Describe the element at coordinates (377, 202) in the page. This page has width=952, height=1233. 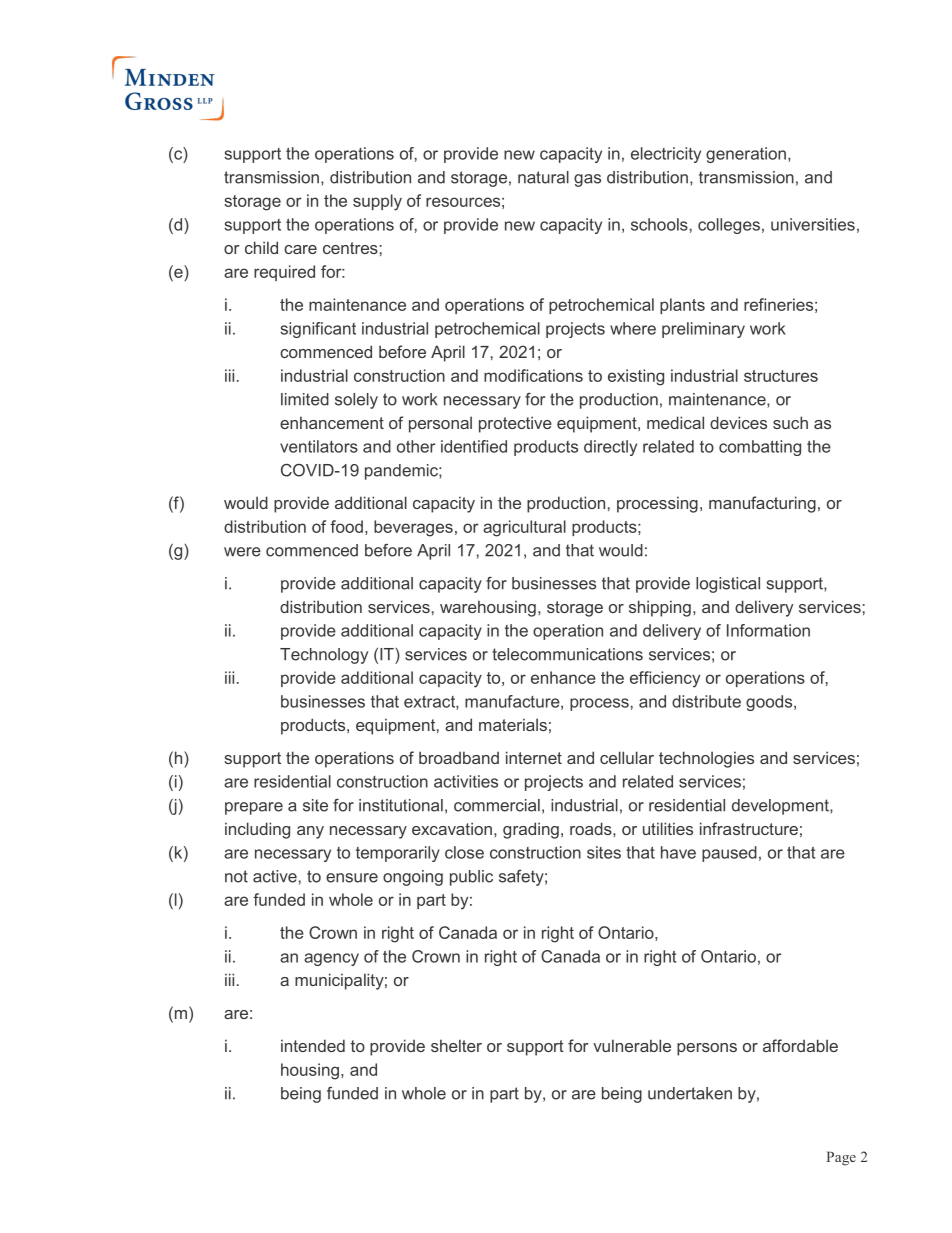
I see `supply` at that location.
